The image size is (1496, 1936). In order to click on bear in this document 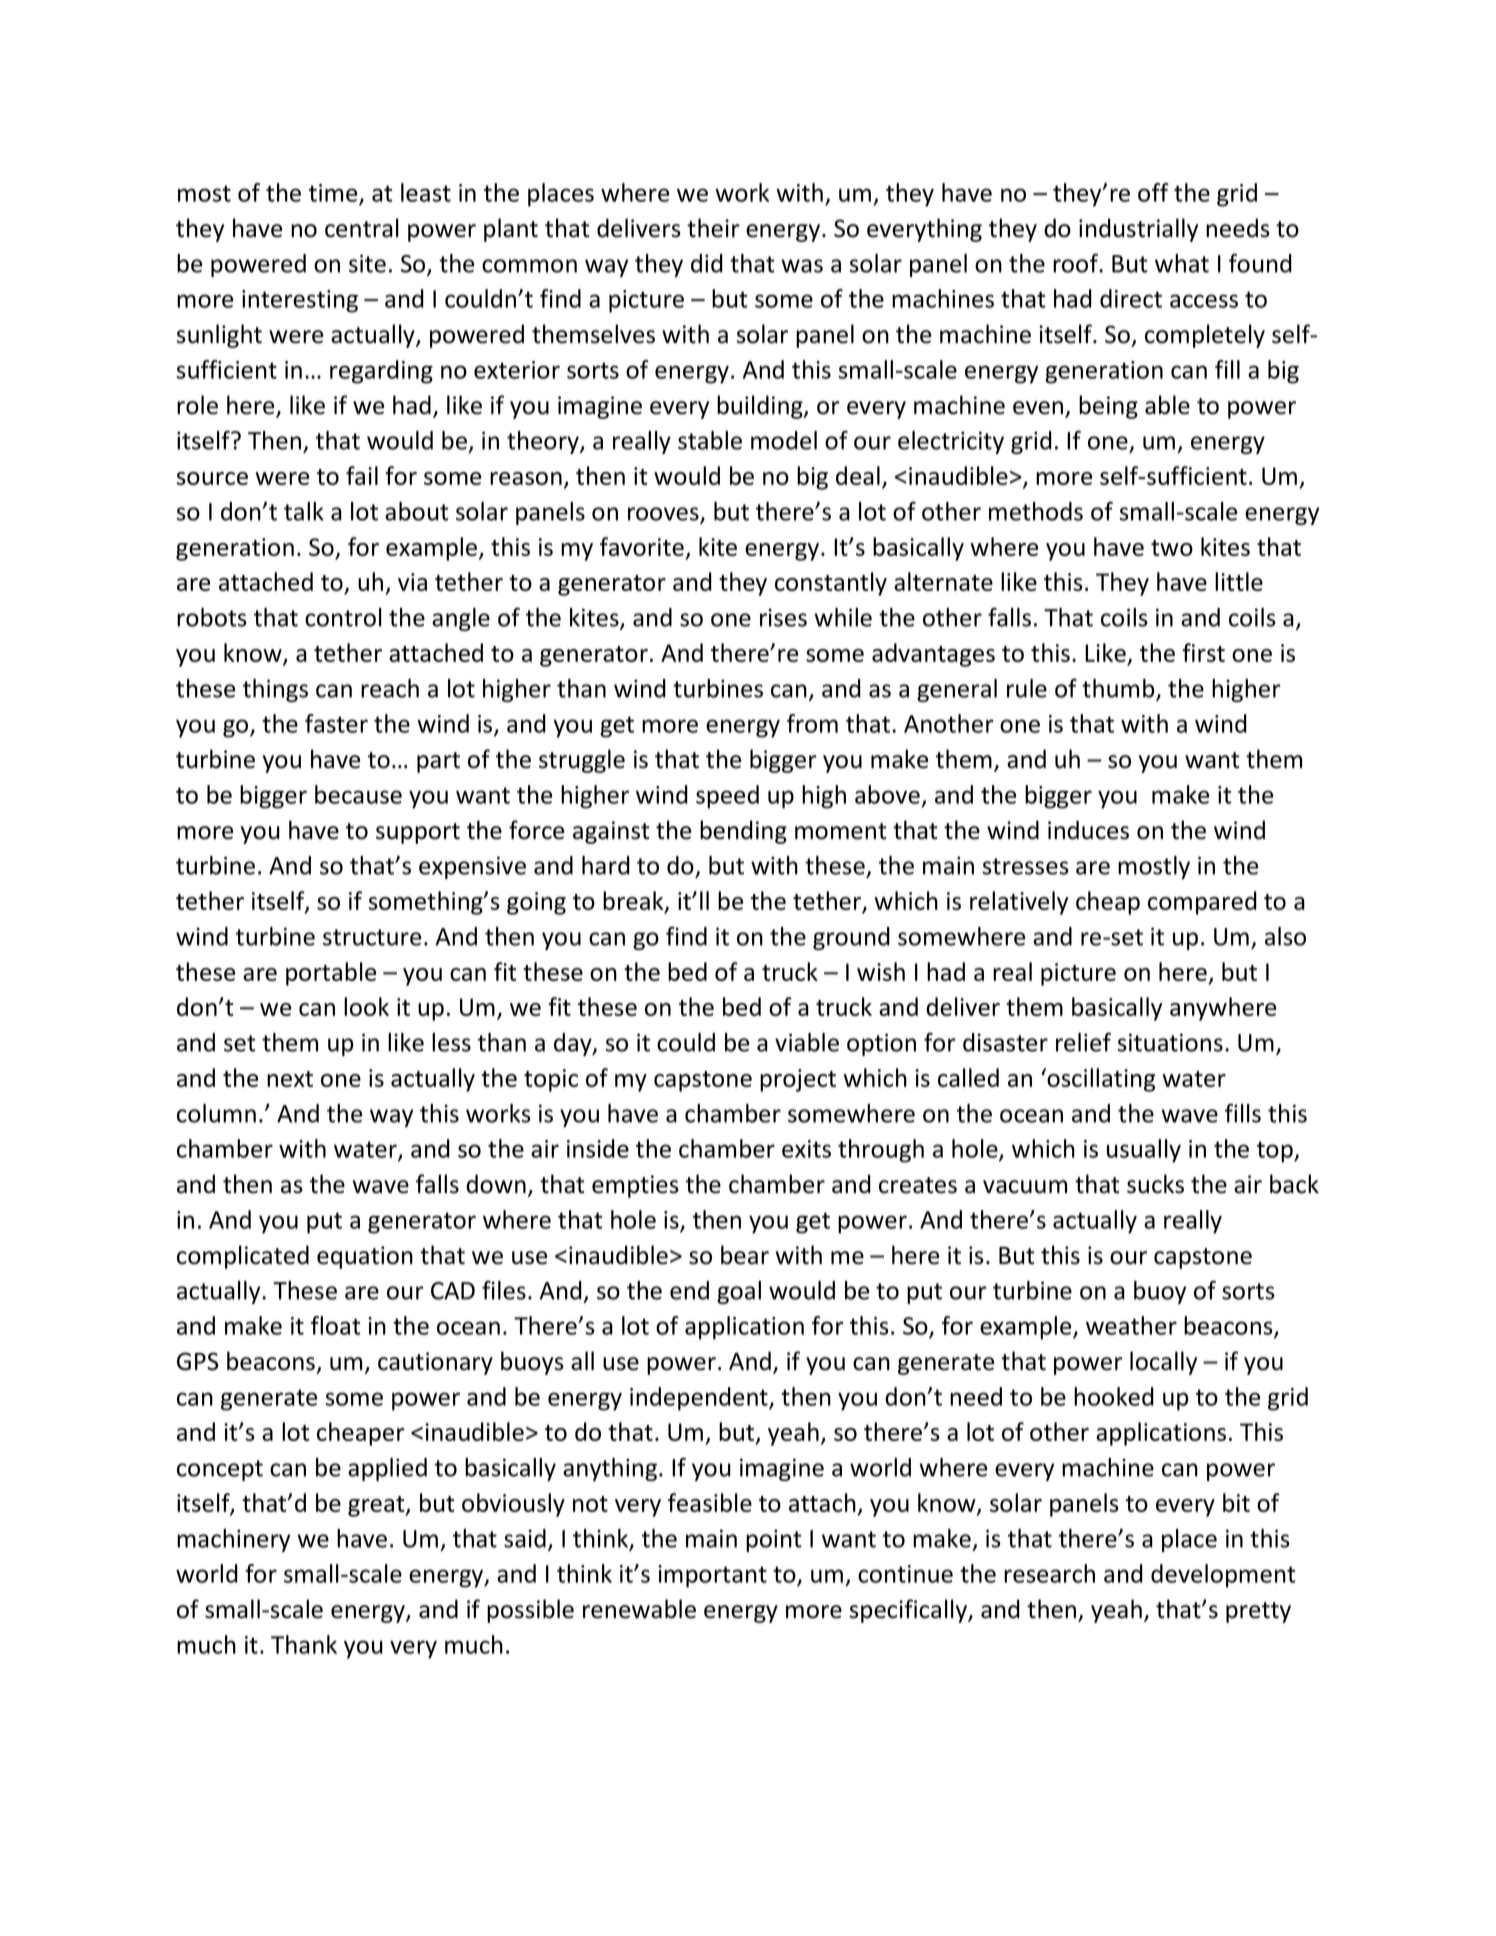, I will do `click(745, 1255)`.
